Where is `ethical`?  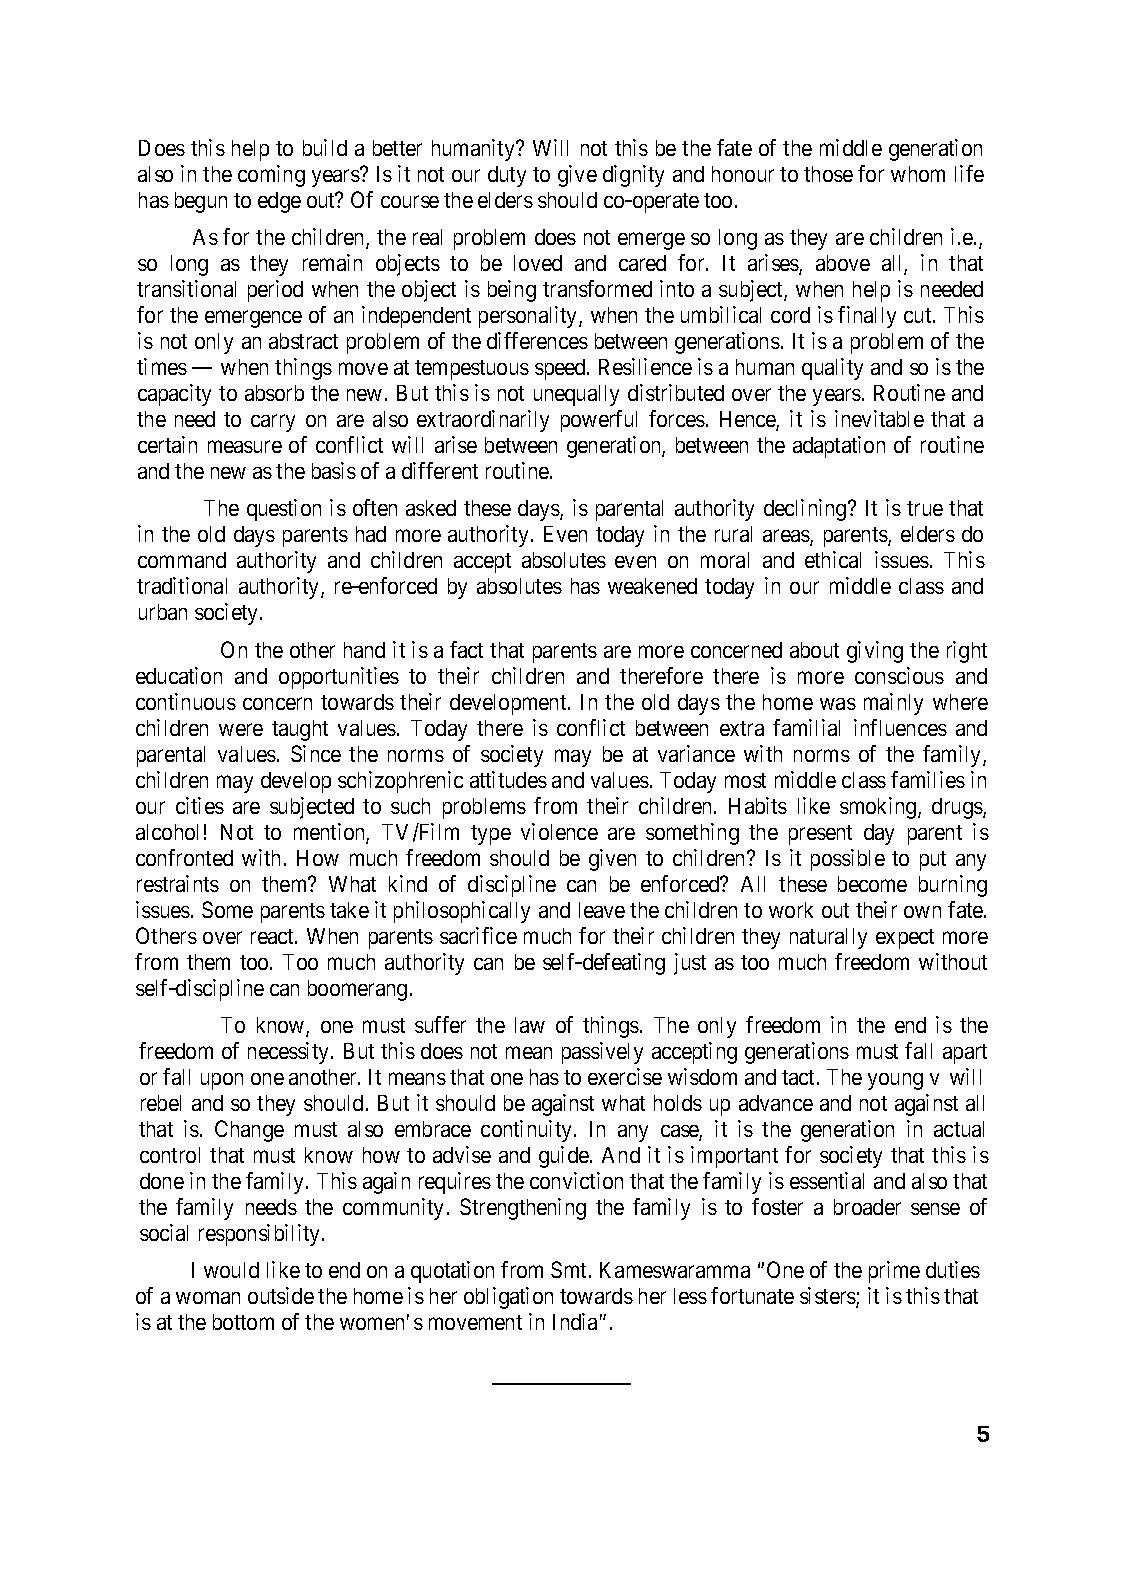 ethical is located at coordinates (833, 559).
